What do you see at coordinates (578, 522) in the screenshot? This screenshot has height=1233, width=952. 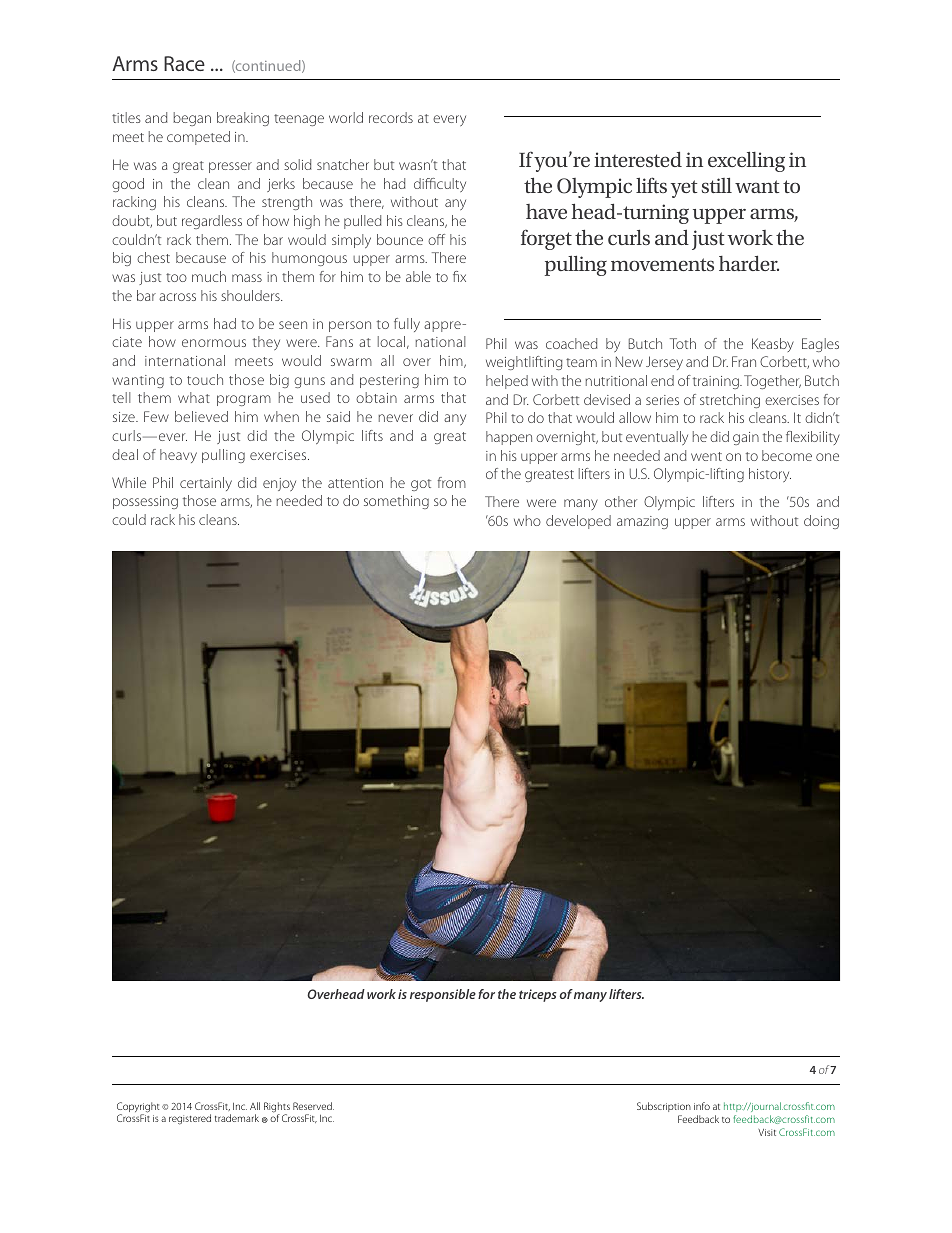 I see `developed` at bounding box center [578, 522].
